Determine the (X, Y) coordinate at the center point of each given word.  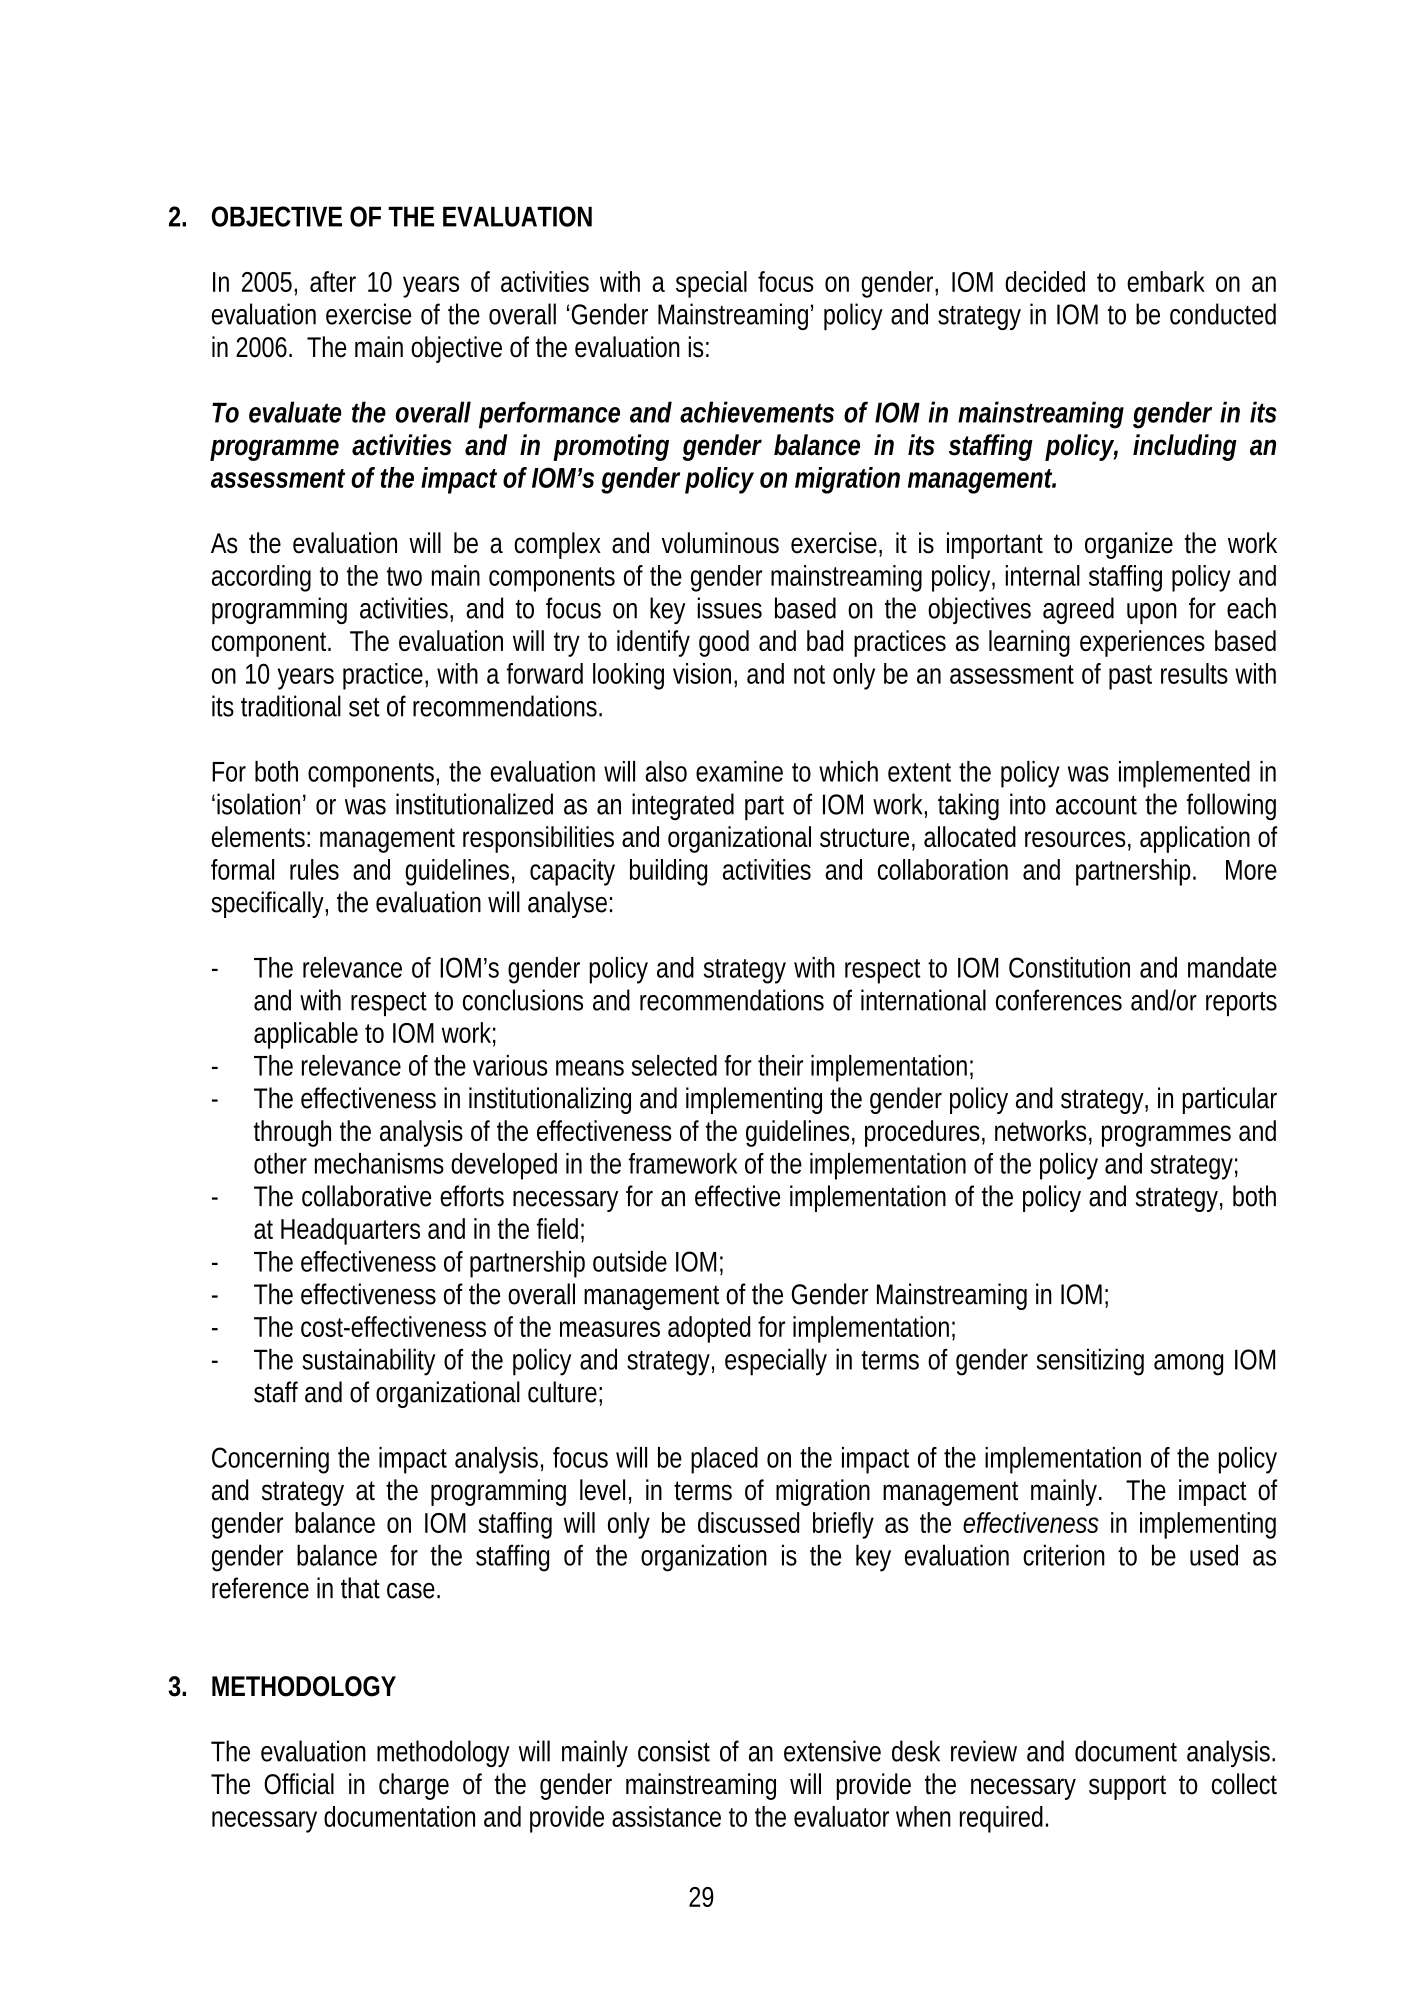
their (780, 1065)
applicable (306, 1035)
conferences (1059, 1000)
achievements (757, 412)
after (333, 281)
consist (674, 1751)
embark (1166, 281)
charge (414, 1786)
